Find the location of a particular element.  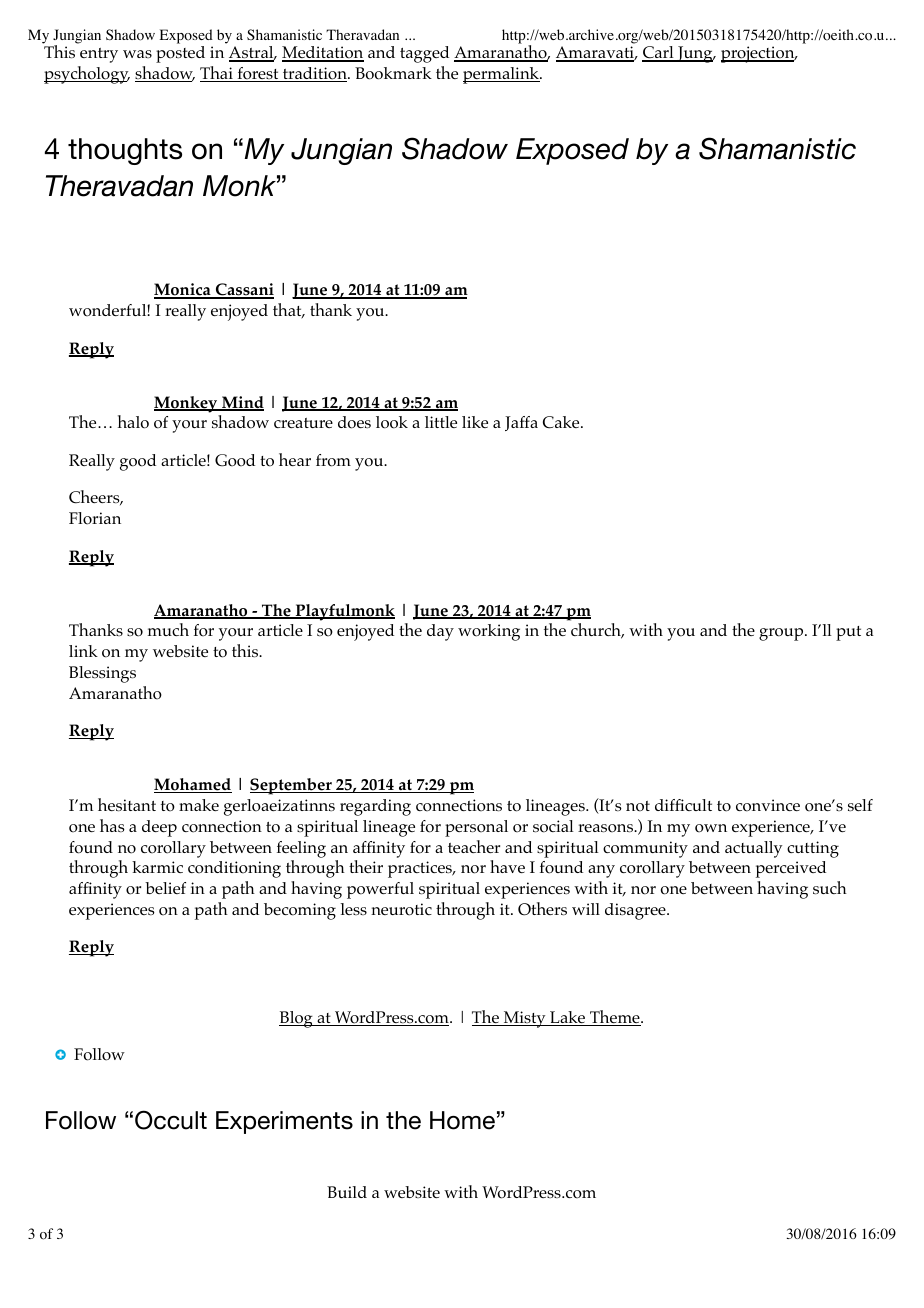

have is located at coordinates (507, 866).
